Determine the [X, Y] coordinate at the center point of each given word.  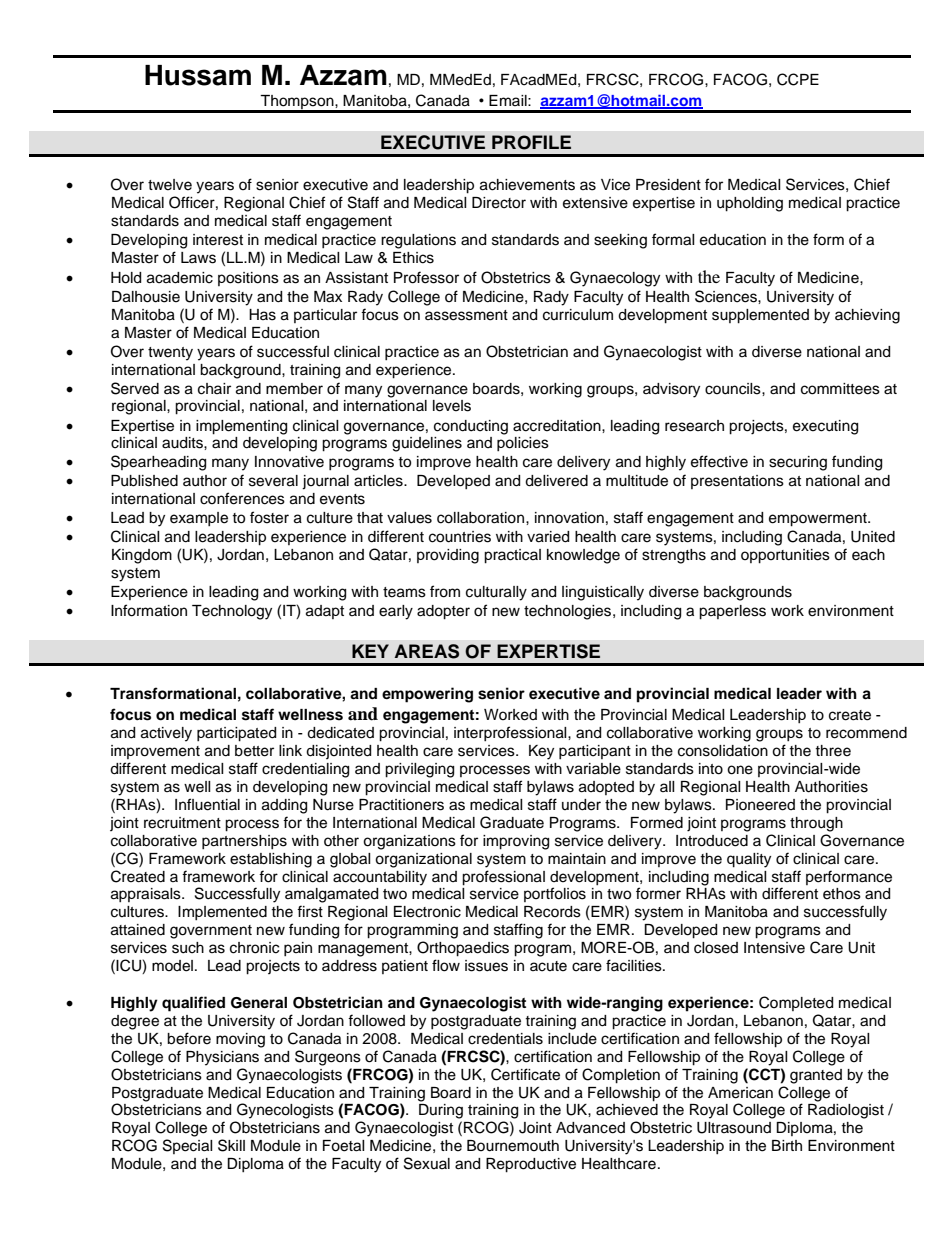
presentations [737, 482]
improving [516, 842]
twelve [170, 185]
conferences [242, 498]
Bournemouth [513, 1146]
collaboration [480, 518]
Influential [207, 804]
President [668, 185]
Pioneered [760, 805]
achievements [527, 185]
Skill [231, 1145]
